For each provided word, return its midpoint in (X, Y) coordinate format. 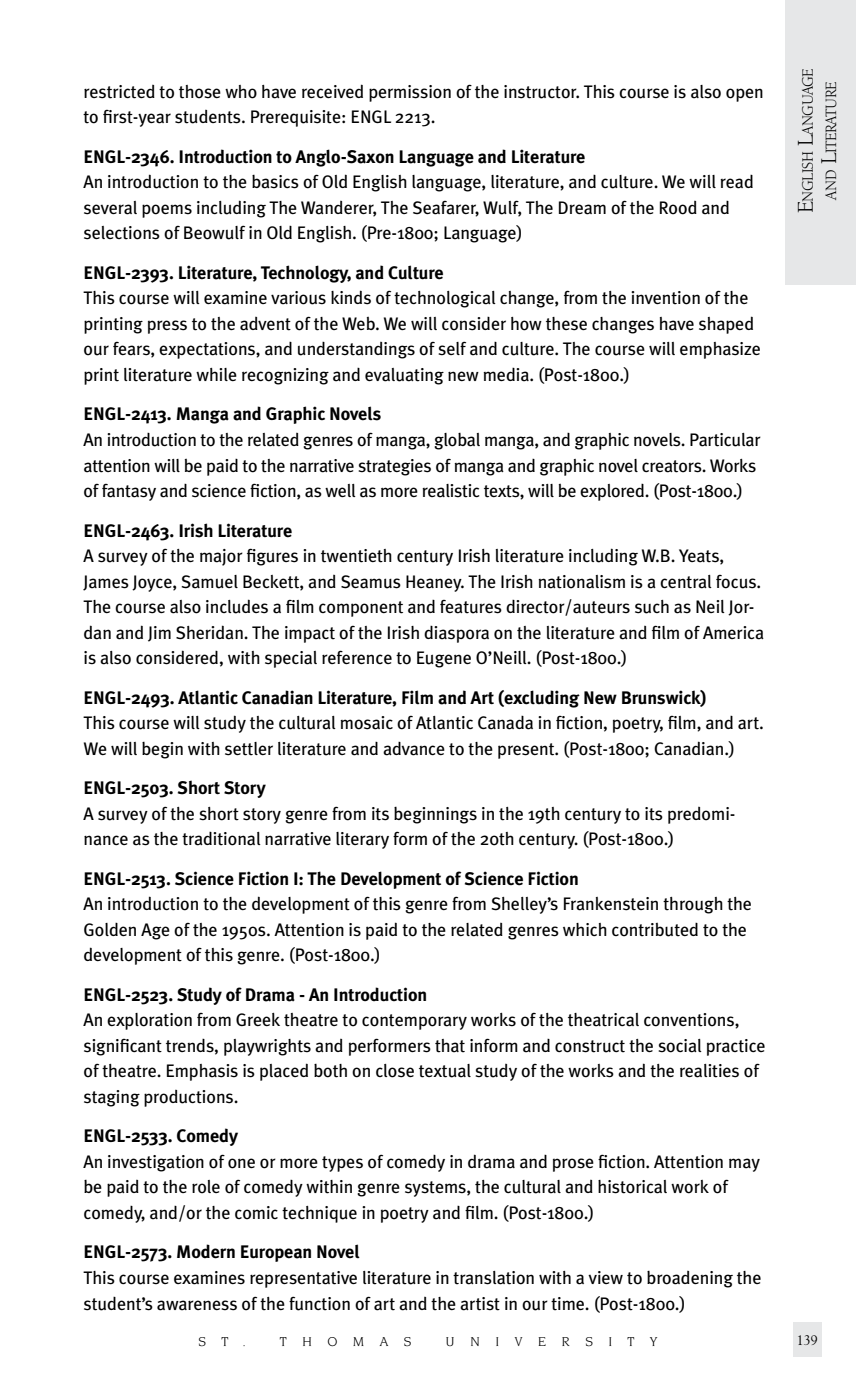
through (693, 905)
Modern (206, 1251)
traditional (221, 839)
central (686, 582)
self (452, 348)
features (471, 607)
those (200, 92)
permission (410, 93)
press (167, 327)
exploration (149, 1021)
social (680, 1046)
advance (414, 749)
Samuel (209, 582)
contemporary (414, 1022)
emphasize (720, 350)
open (744, 95)
